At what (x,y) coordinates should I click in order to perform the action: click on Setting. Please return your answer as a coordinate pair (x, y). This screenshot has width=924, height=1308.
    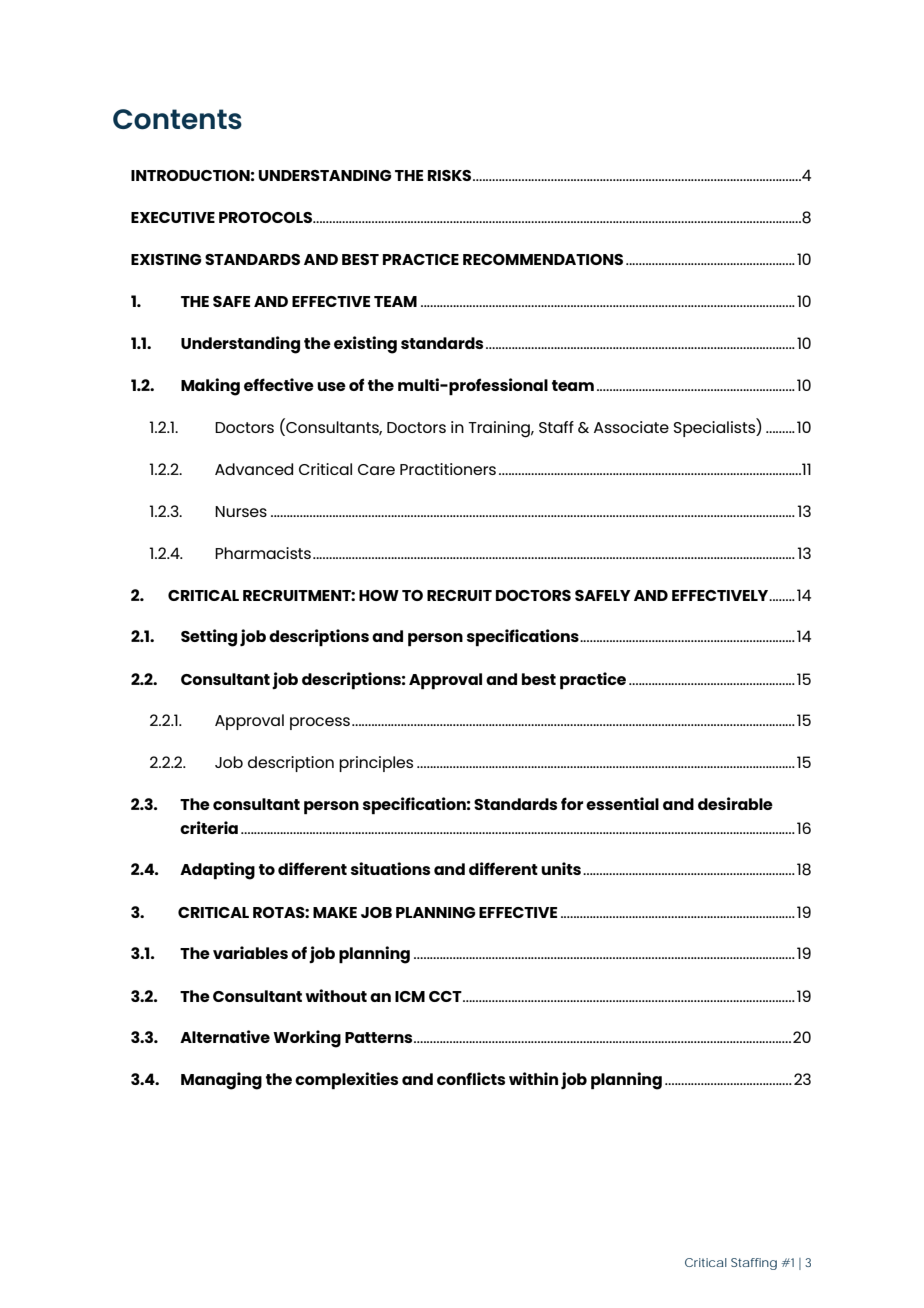
    Looking at the image, I should click on (209, 638).
